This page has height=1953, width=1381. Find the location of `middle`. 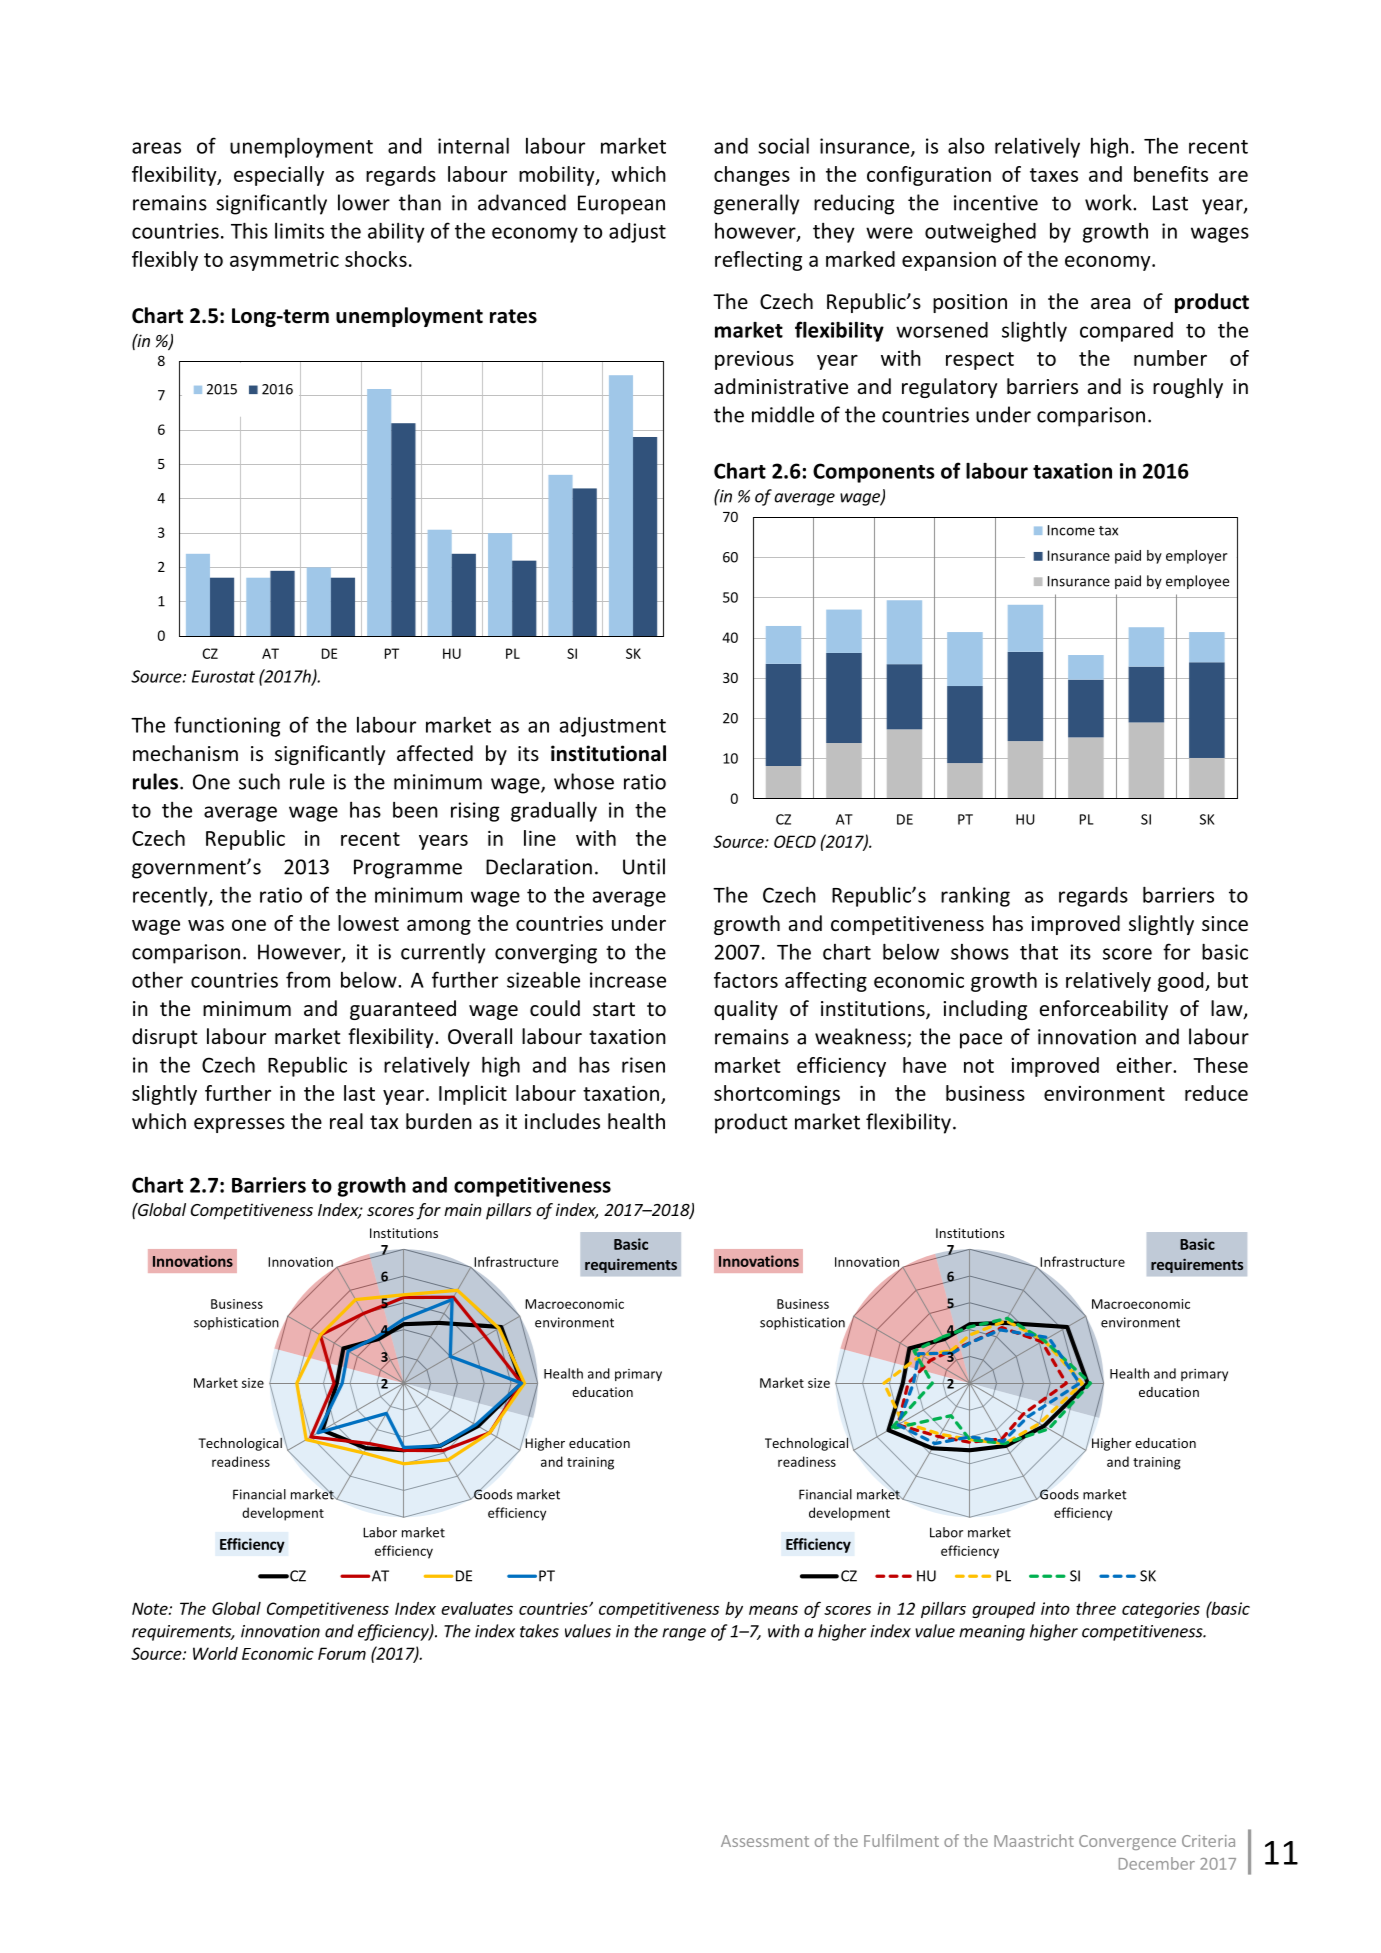

middle is located at coordinates (783, 414).
